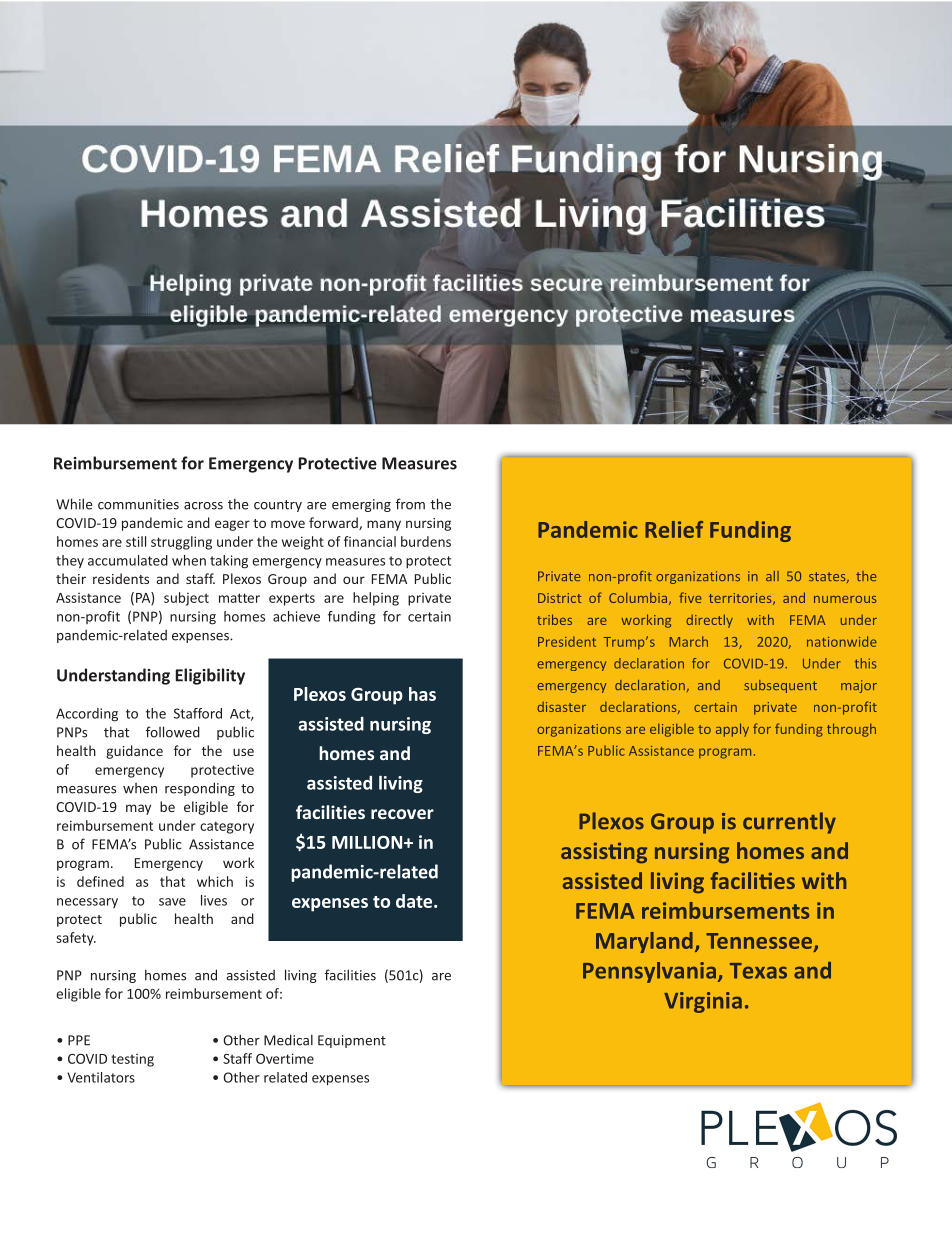 The height and width of the image is (1233, 952). Describe the element at coordinates (789, 823) in the image. I see `currently` at that location.
